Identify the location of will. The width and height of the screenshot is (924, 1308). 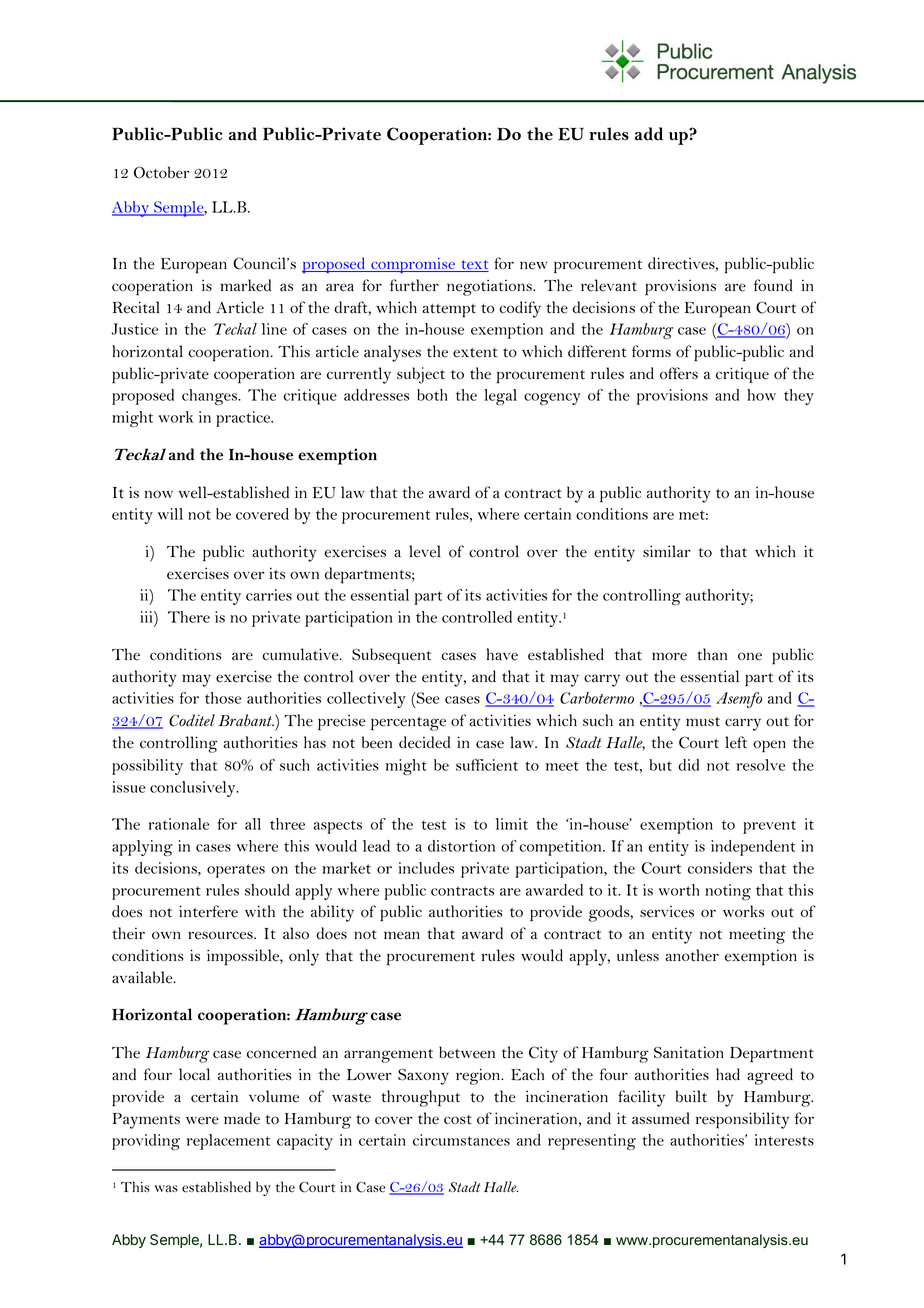
(170, 514).
